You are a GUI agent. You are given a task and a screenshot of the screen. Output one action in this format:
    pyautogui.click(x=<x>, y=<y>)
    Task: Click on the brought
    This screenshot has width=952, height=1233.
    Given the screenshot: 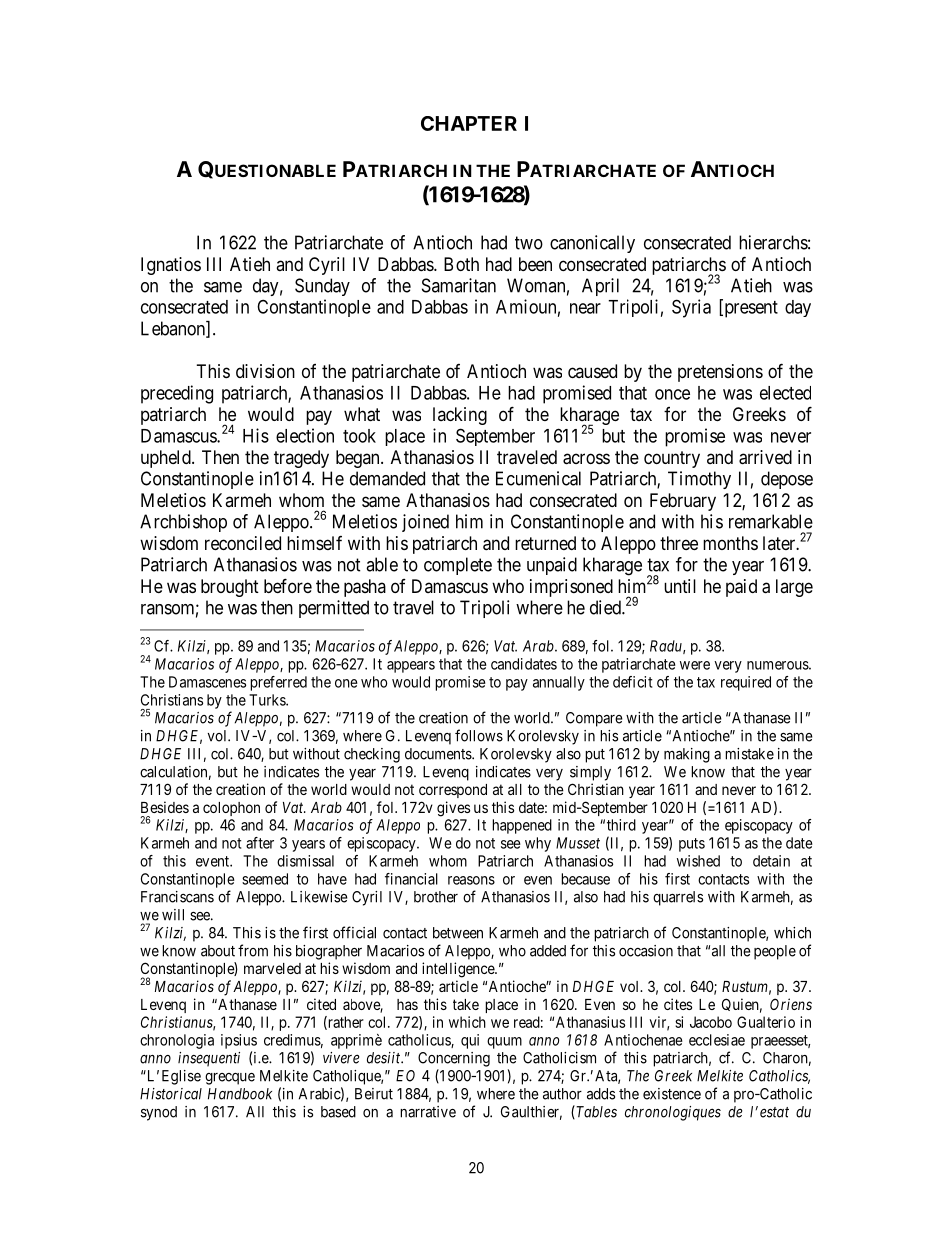 What is the action you would take?
    pyautogui.click(x=230, y=588)
